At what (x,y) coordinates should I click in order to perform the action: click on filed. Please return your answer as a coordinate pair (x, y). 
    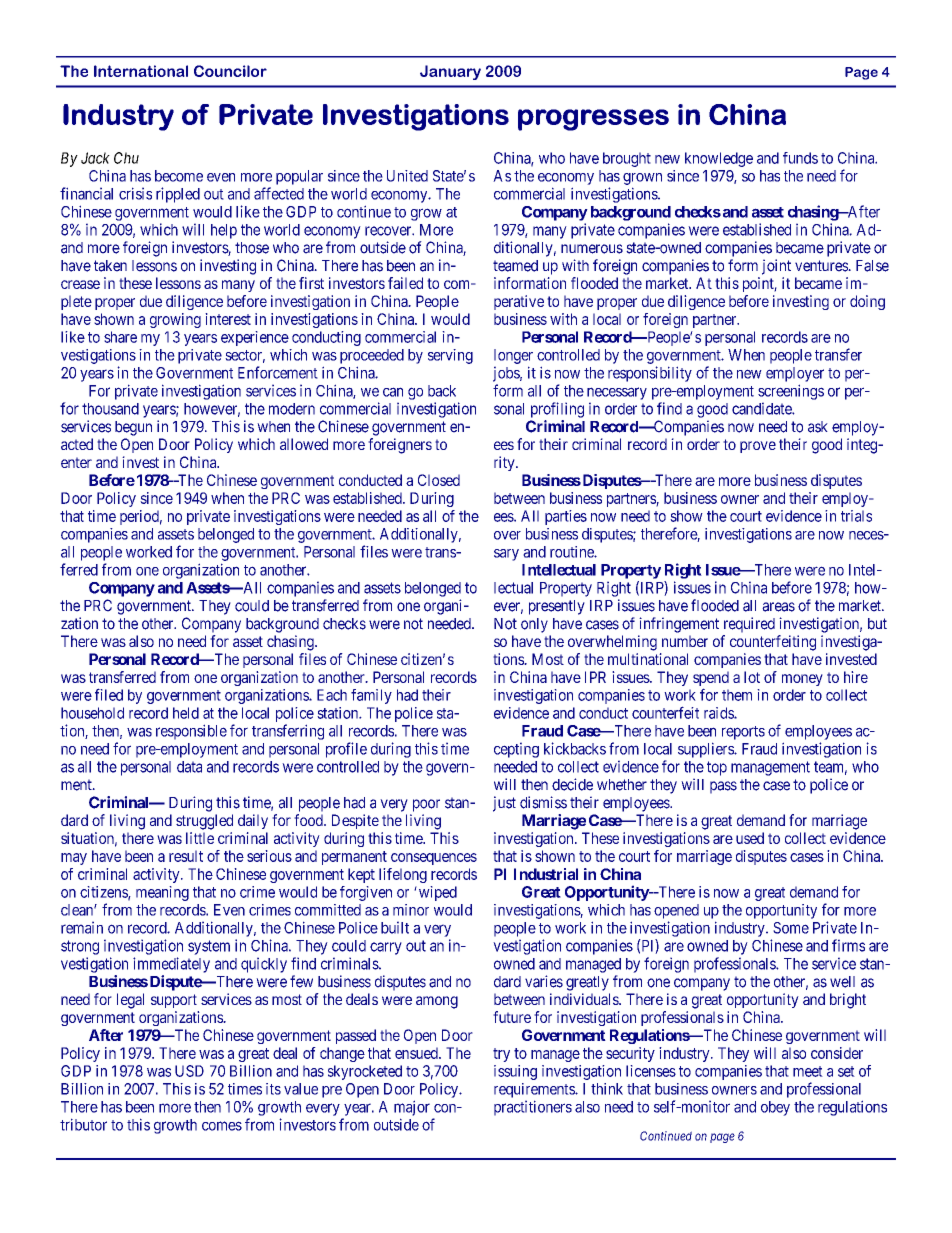
    Looking at the image, I should click on (109, 694).
